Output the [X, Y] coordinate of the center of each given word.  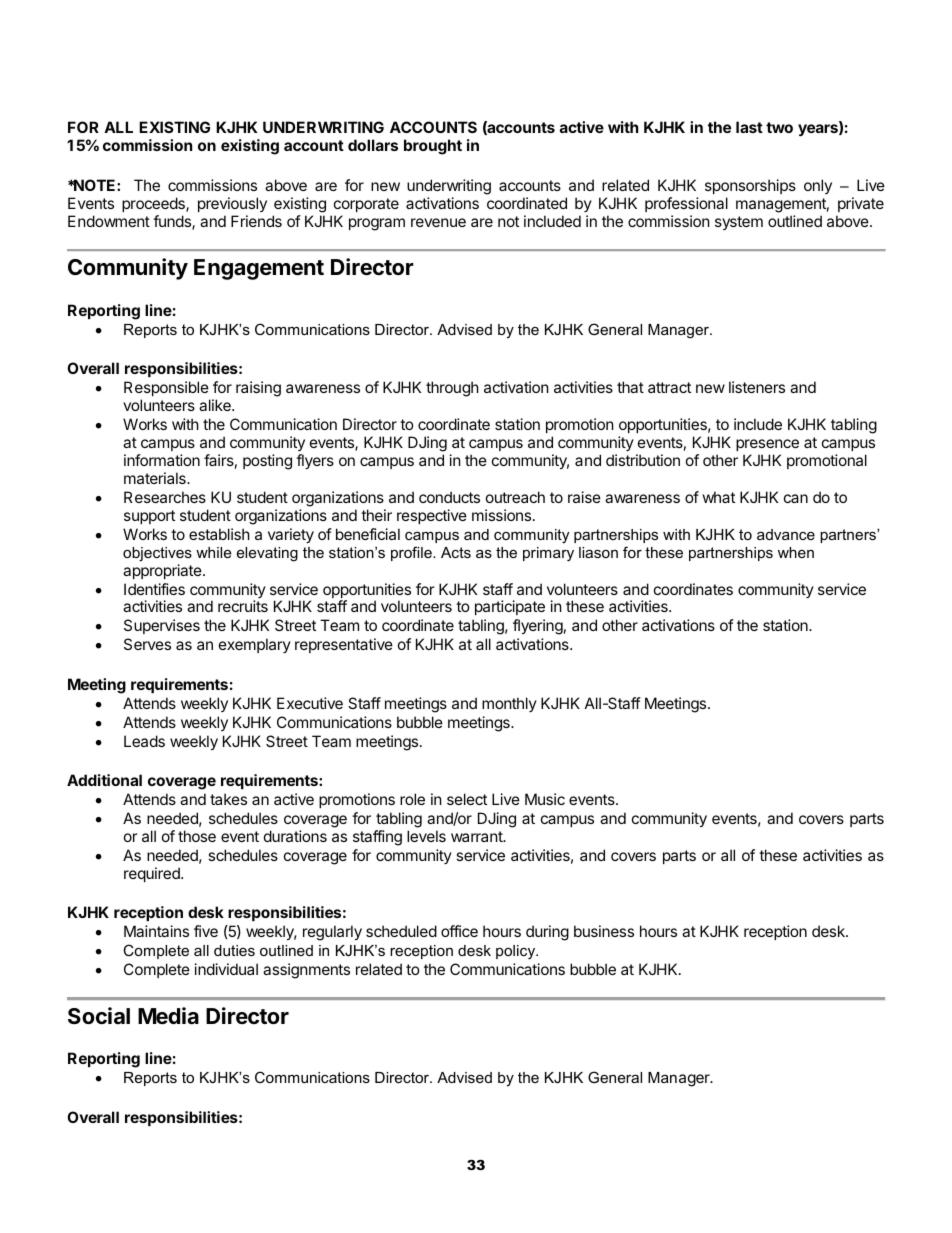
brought [433, 147]
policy [517, 952]
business [604, 931]
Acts [456, 552]
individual [226, 969]
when [796, 552]
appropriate [163, 571]
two [779, 127]
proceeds [154, 204]
